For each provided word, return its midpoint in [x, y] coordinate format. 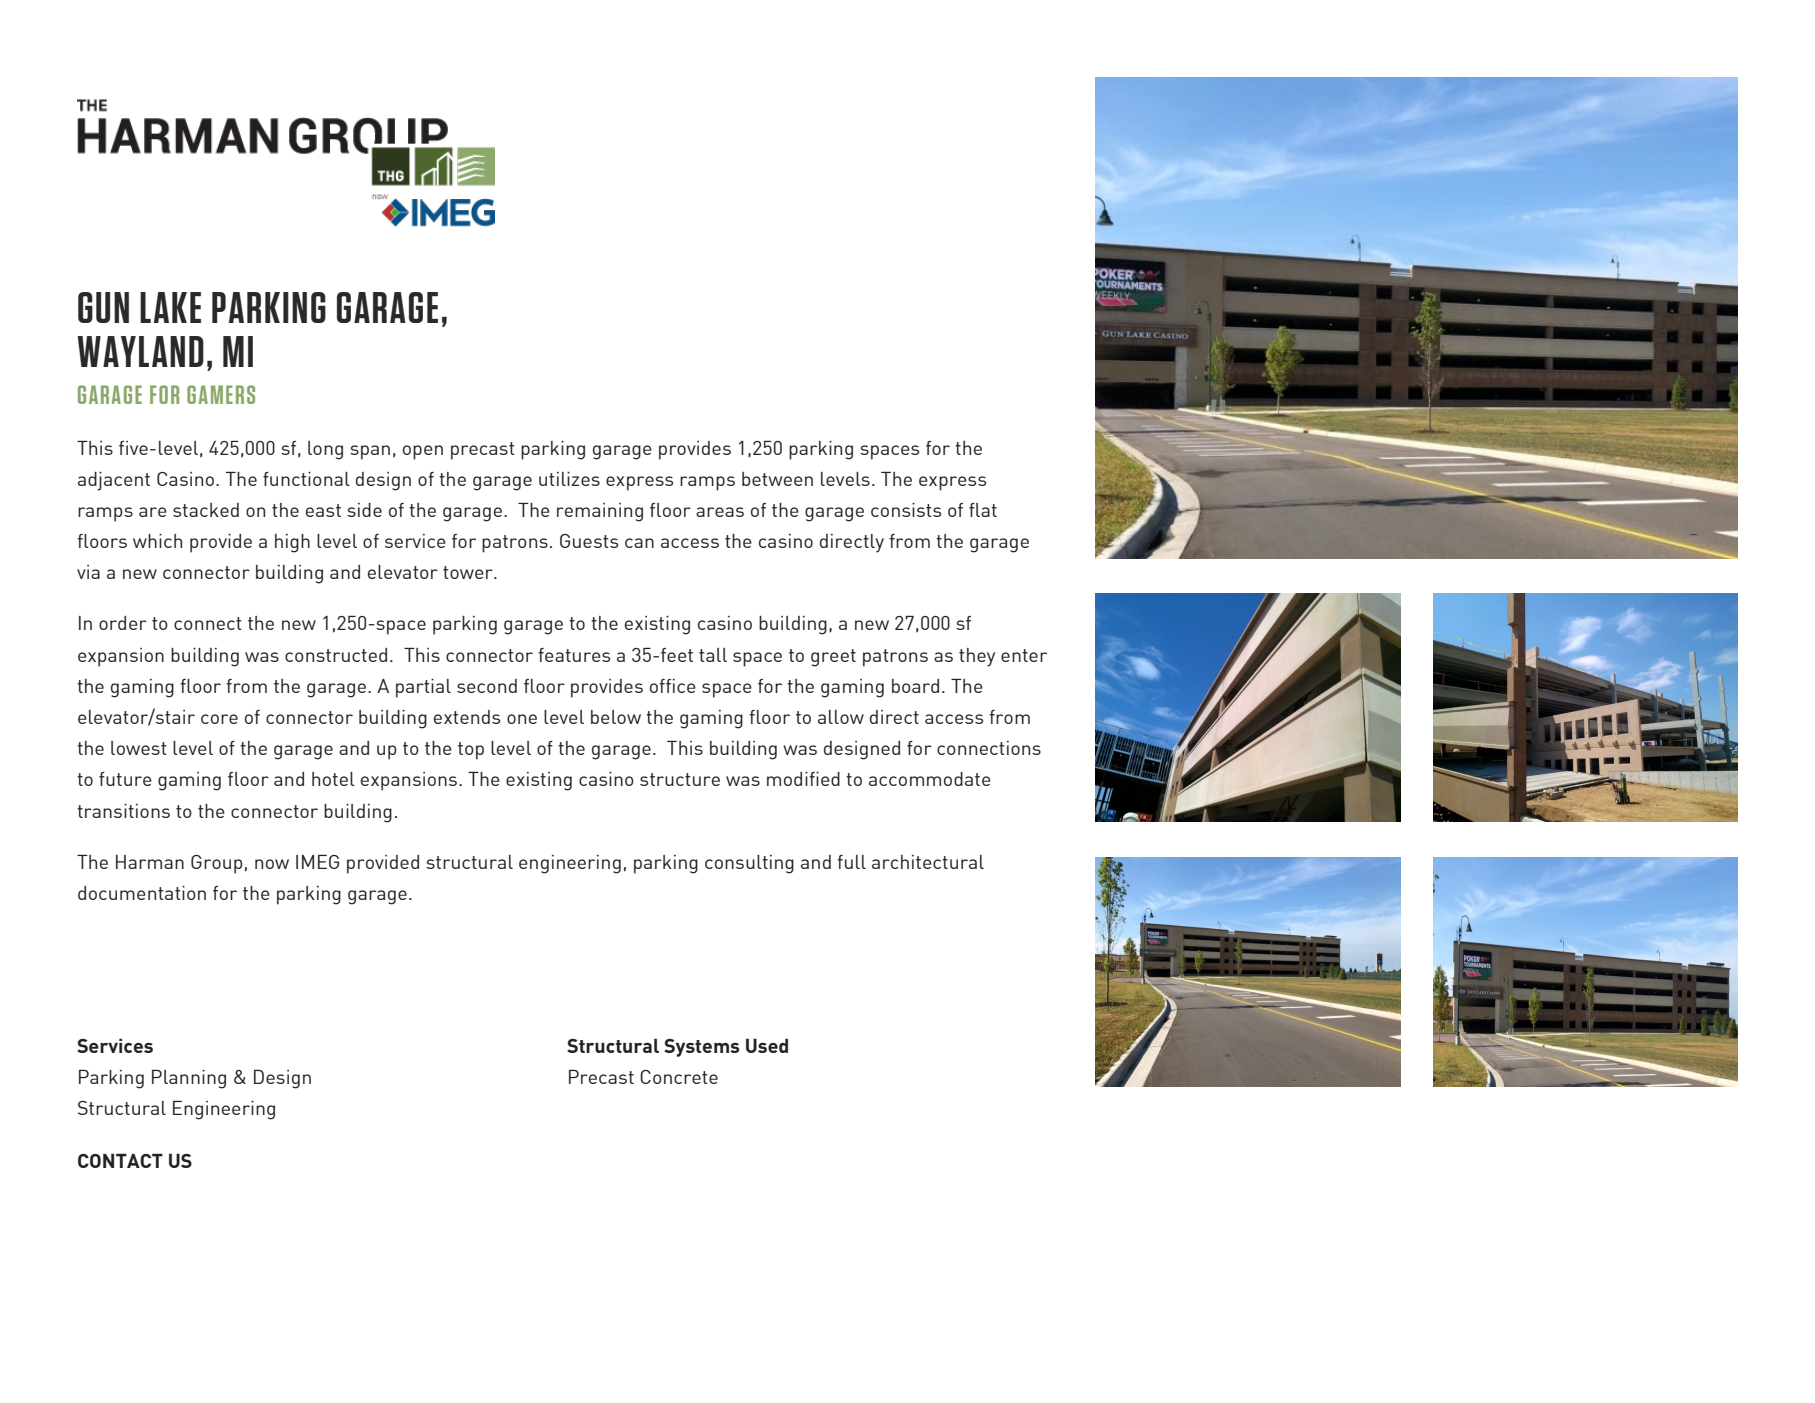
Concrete [679, 1077]
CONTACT [120, 1161]
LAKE [170, 307]
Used [767, 1046]
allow [841, 717]
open [423, 452]
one [522, 719]
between [777, 479]
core [219, 719]
